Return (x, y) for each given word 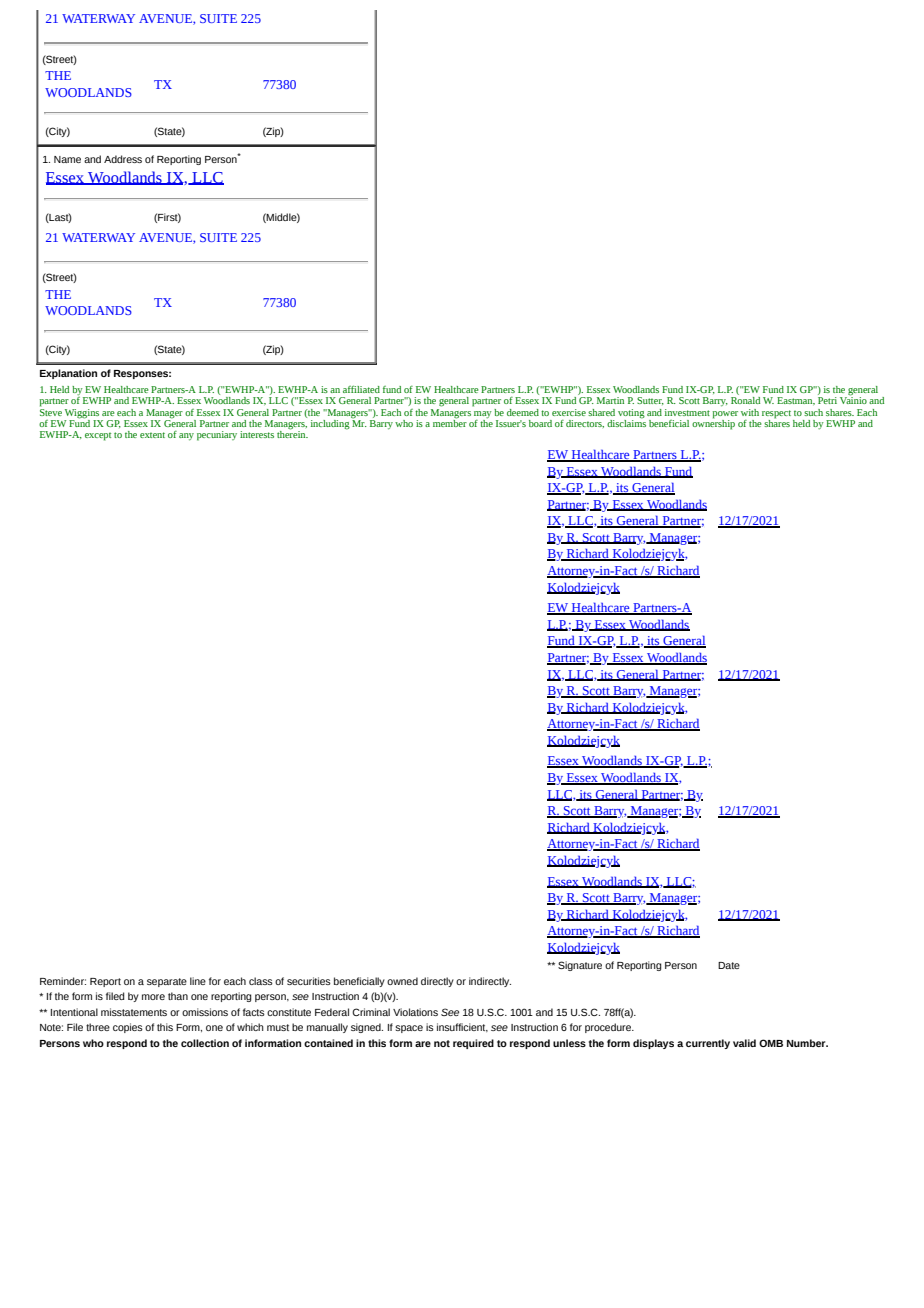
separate (167, 982)
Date (729, 965)
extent (152, 435)
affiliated (361, 389)
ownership (713, 423)
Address (123, 159)
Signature (580, 966)
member (450, 422)
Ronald (745, 399)
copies (128, 1028)
